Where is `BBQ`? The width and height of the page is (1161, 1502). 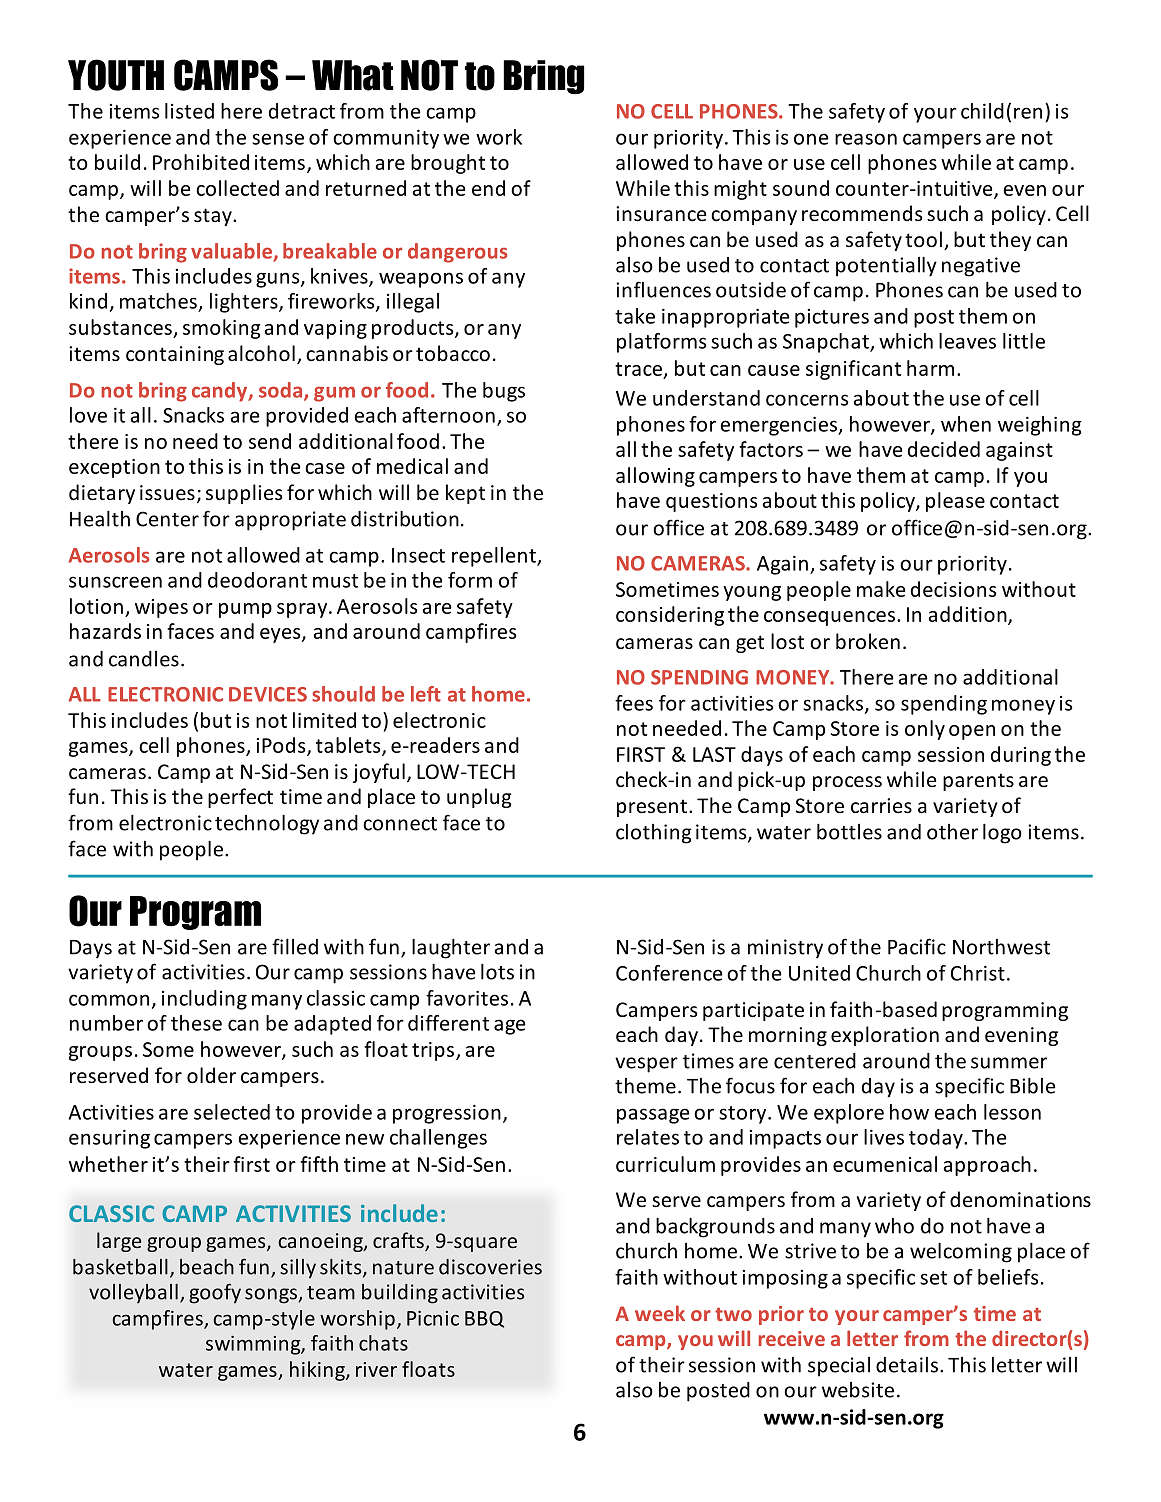 BBQ is located at coordinates (484, 1319).
